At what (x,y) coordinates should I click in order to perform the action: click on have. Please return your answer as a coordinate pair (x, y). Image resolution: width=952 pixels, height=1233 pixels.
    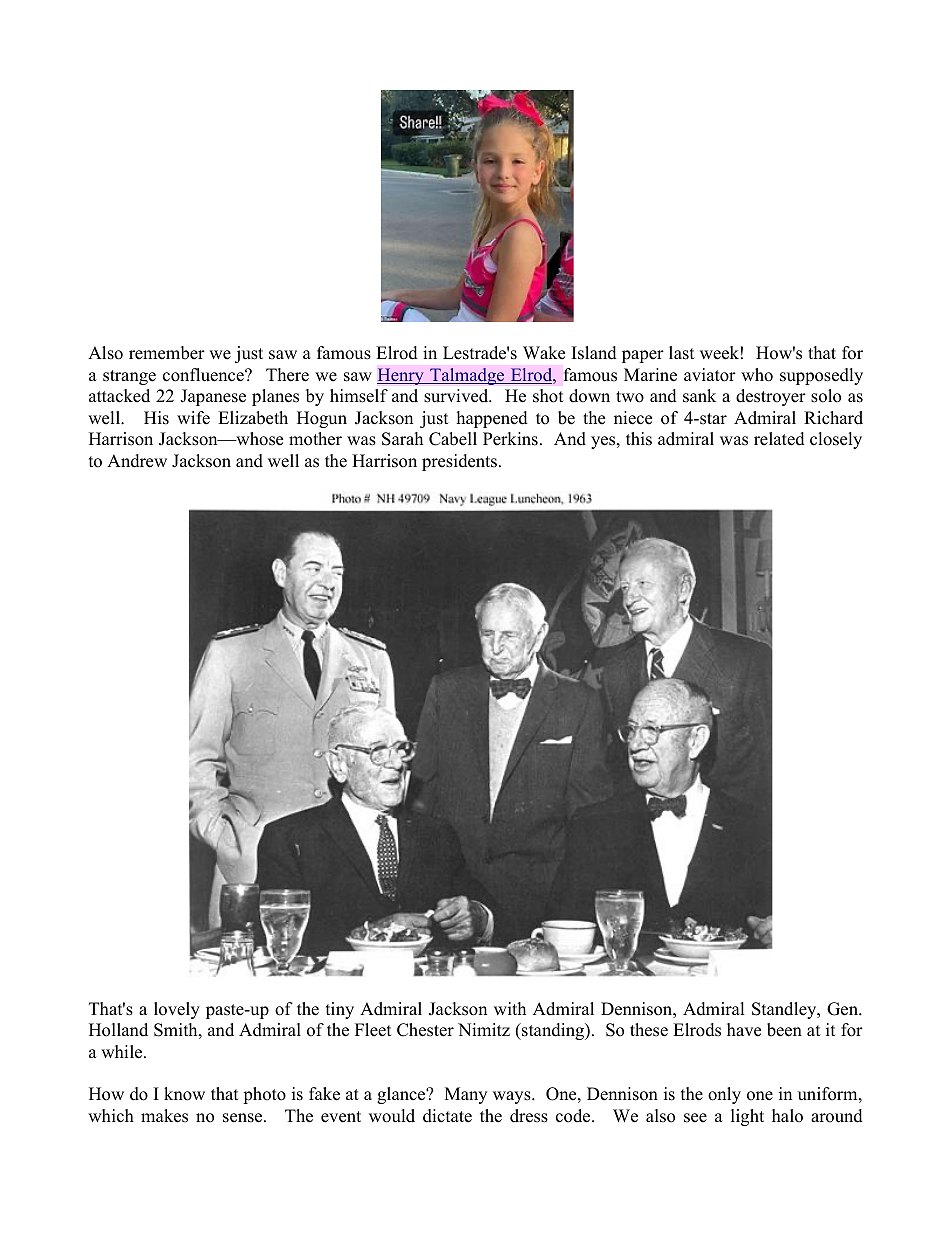
    Looking at the image, I should click on (744, 1030).
